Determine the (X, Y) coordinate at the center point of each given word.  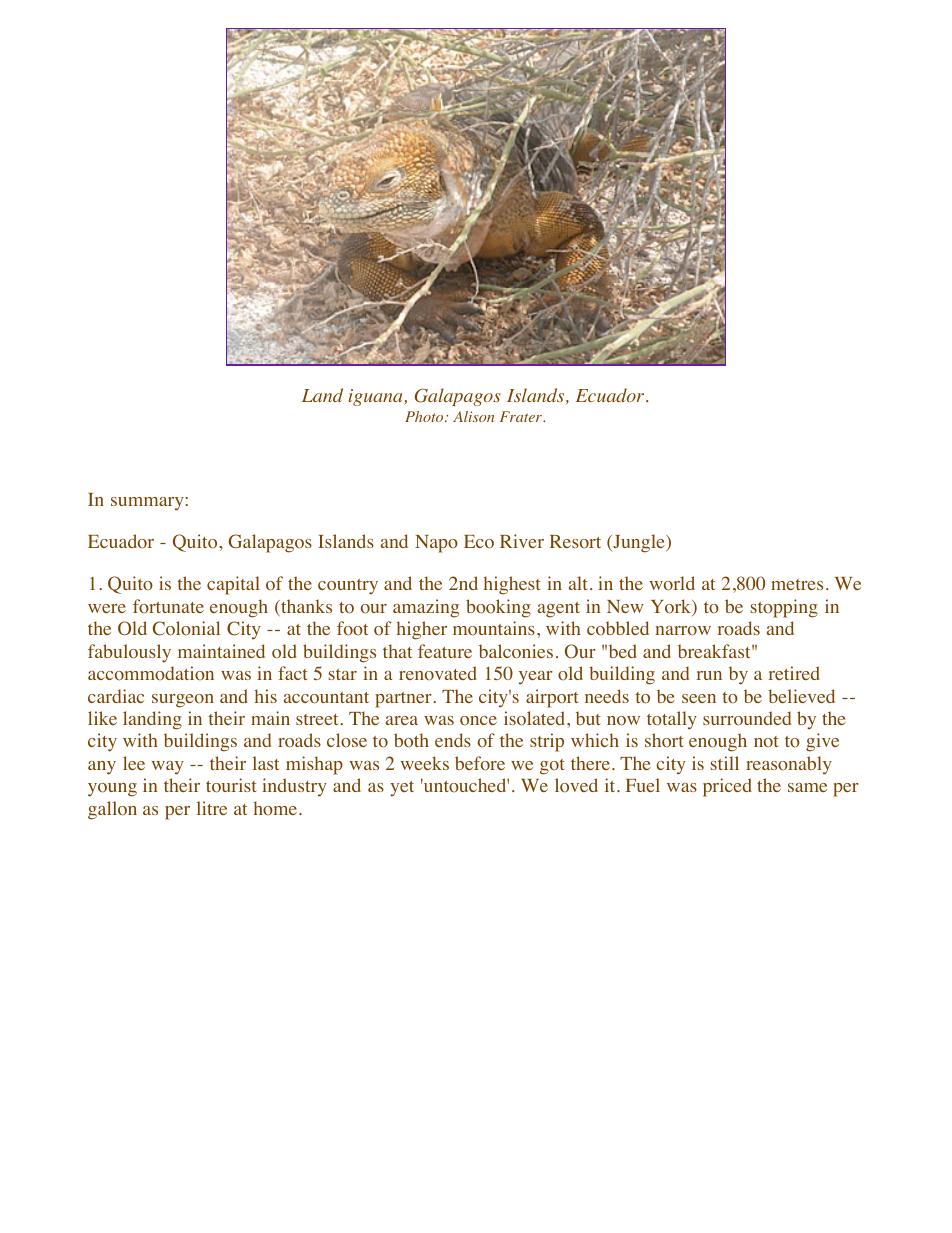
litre (212, 808)
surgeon (183, 701)
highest (512, 585)
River (522, 541)
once (478, 721)
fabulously (129, 653)
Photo (425, 416)
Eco (479, 542)
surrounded (747, 718)
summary (148, 504)
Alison (473, 416)
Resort (575, 542)
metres (797, 584)
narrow (683, 631)
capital (233, 585)
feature (445, 651)
